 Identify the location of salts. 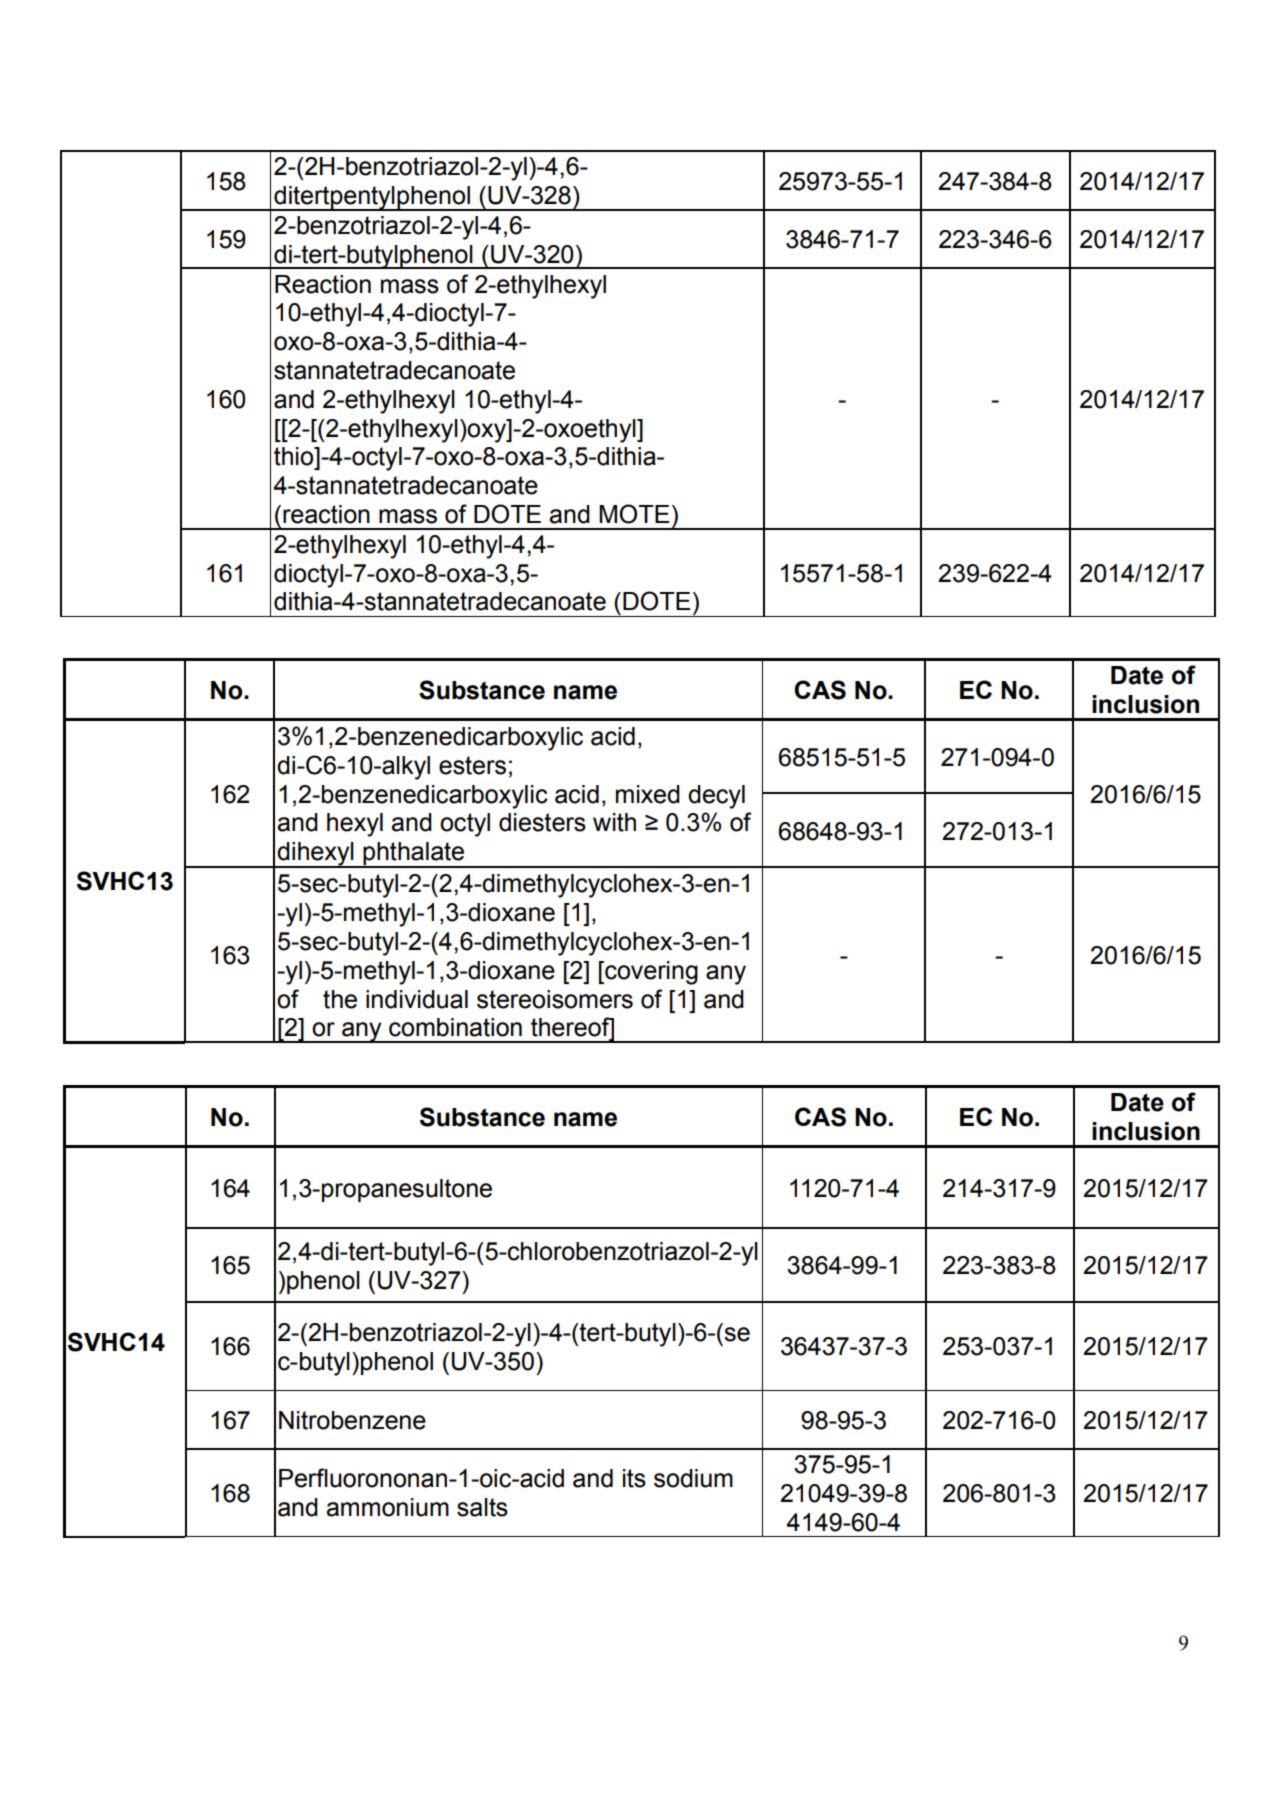
(482, 1507).
